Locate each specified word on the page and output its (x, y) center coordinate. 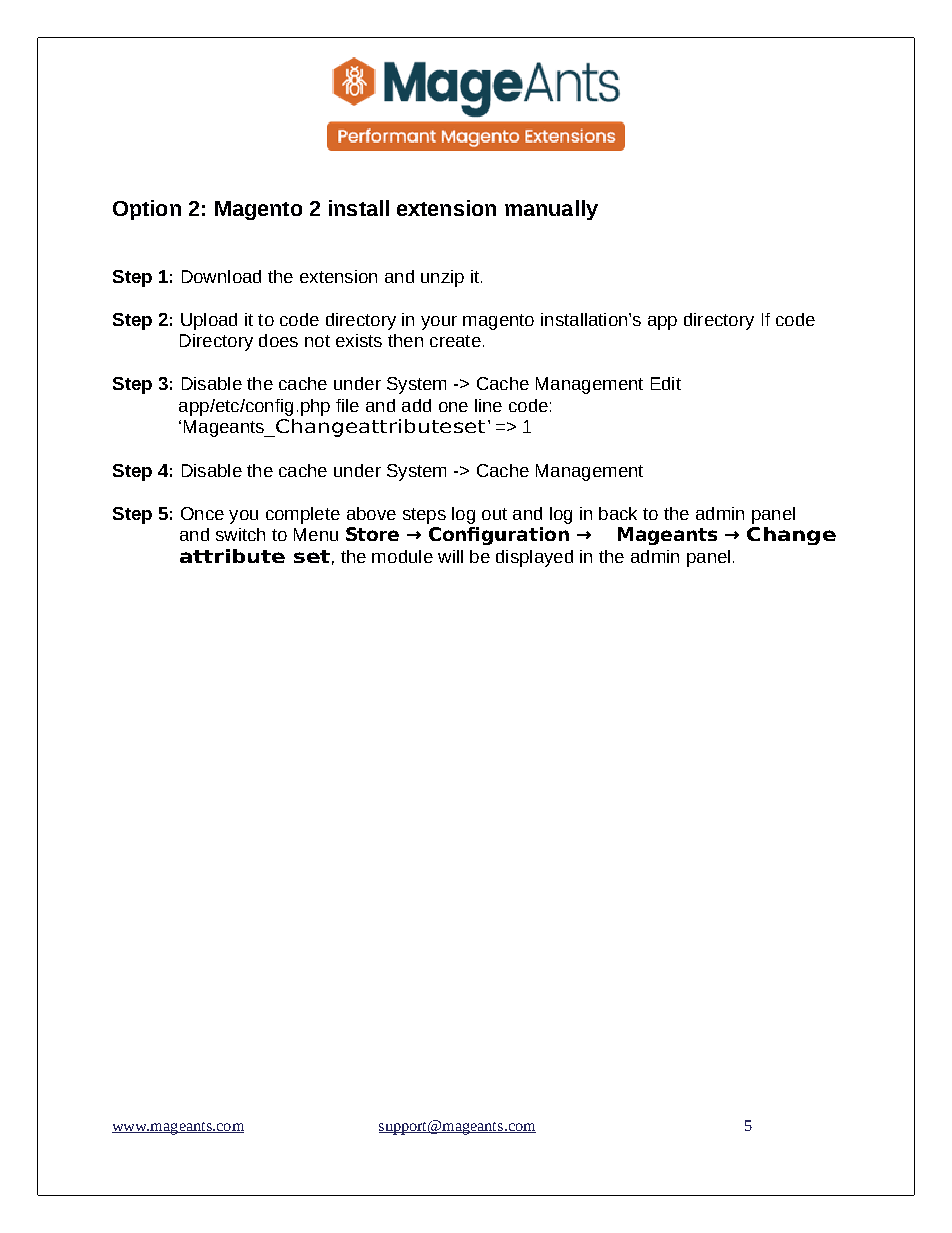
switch (240, 534)
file (347, 405)
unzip (442, 278)
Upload (209, 321)
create (455, 341)
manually (551, 210)
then (405, 340)
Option (147, 210)
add (416, 405)
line (488, 405)
